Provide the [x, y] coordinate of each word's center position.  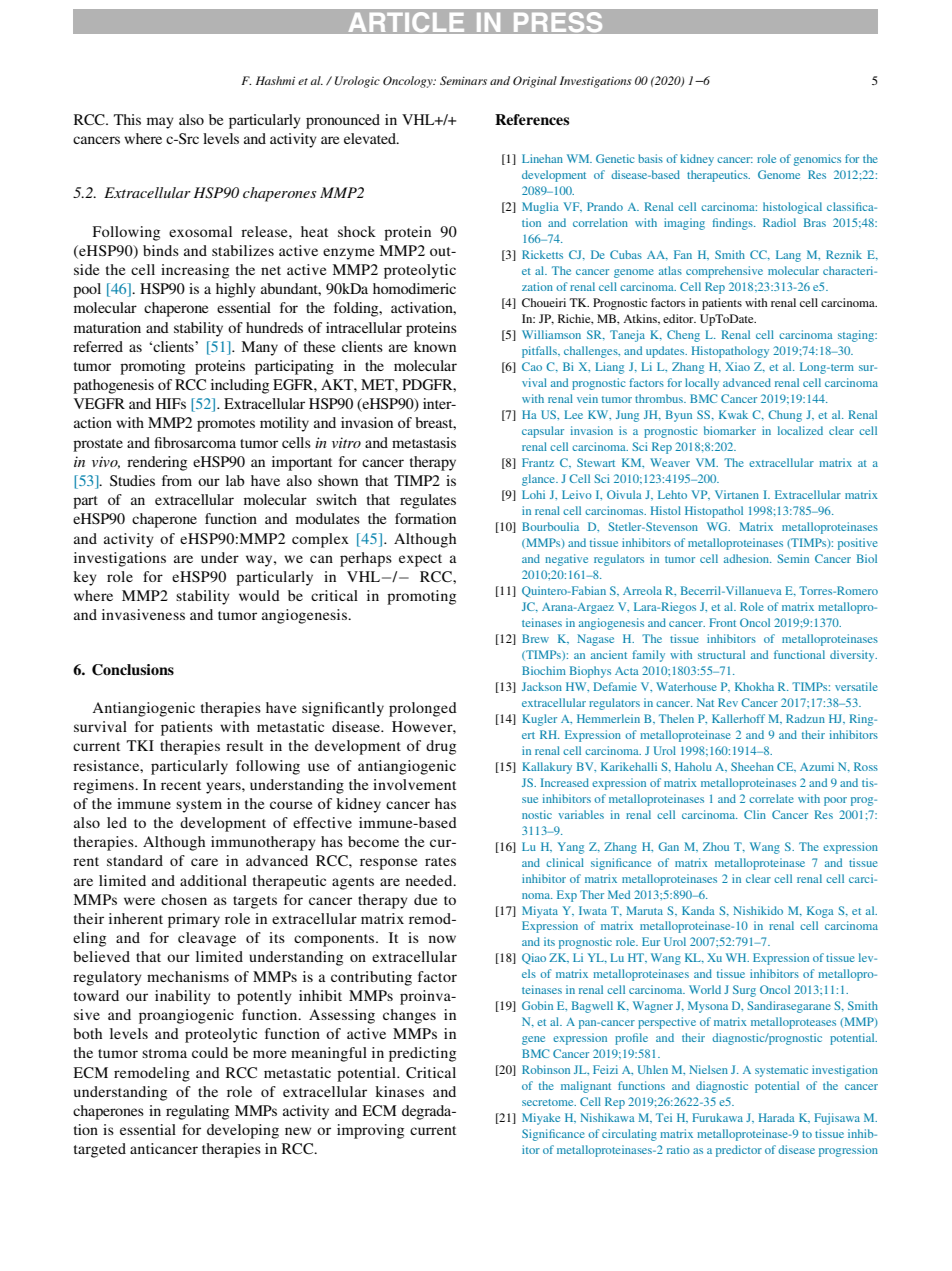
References [532, 119]
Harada [777, 1117]
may [160, 123]
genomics [817, 160]
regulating [197, 1112]
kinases [399, 1091]
